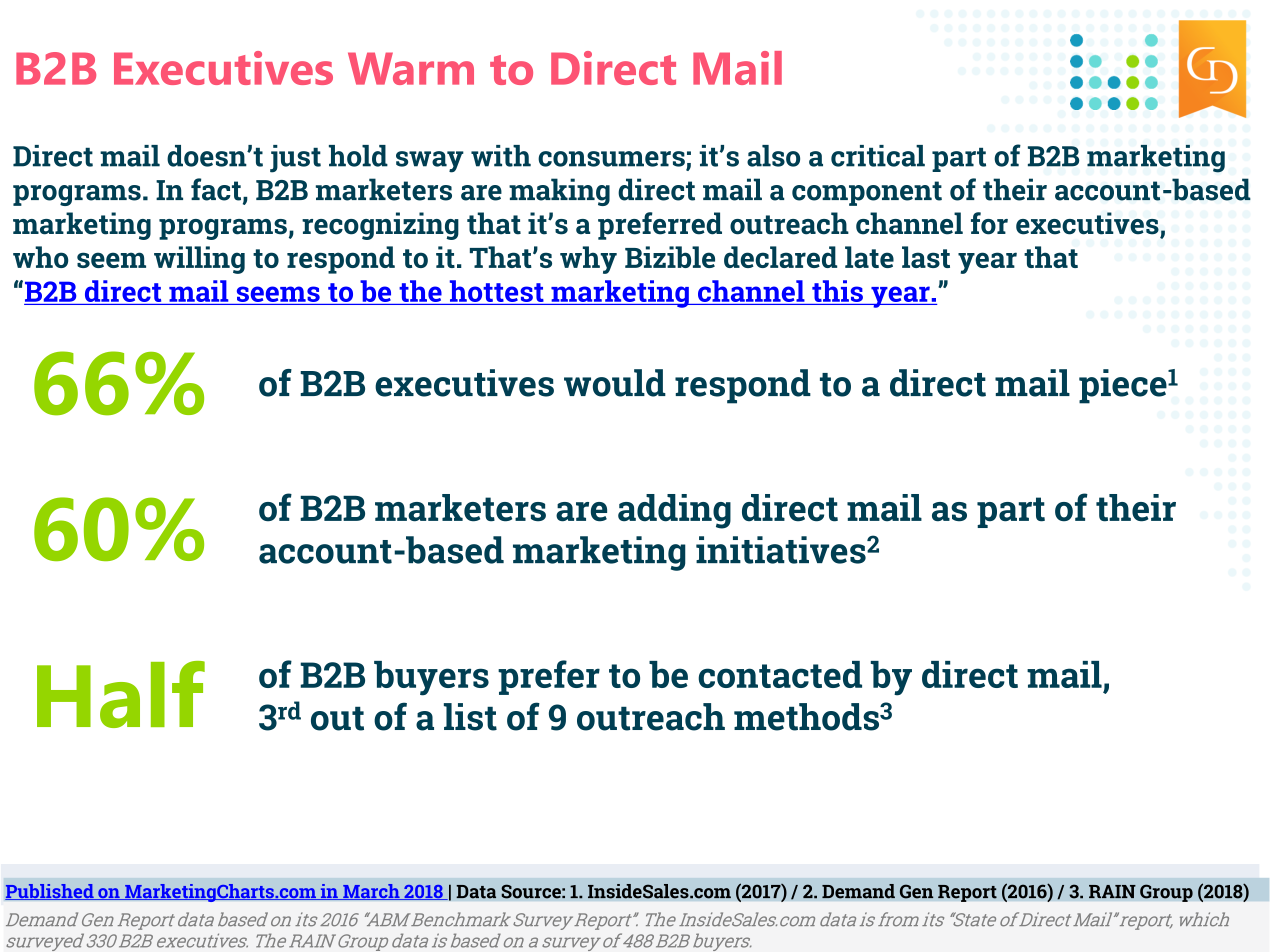 The image size is (1270, 952). What do you see at coordinates (121, 694) in the page?
I see `Half` at bounding box center [121, 694].
